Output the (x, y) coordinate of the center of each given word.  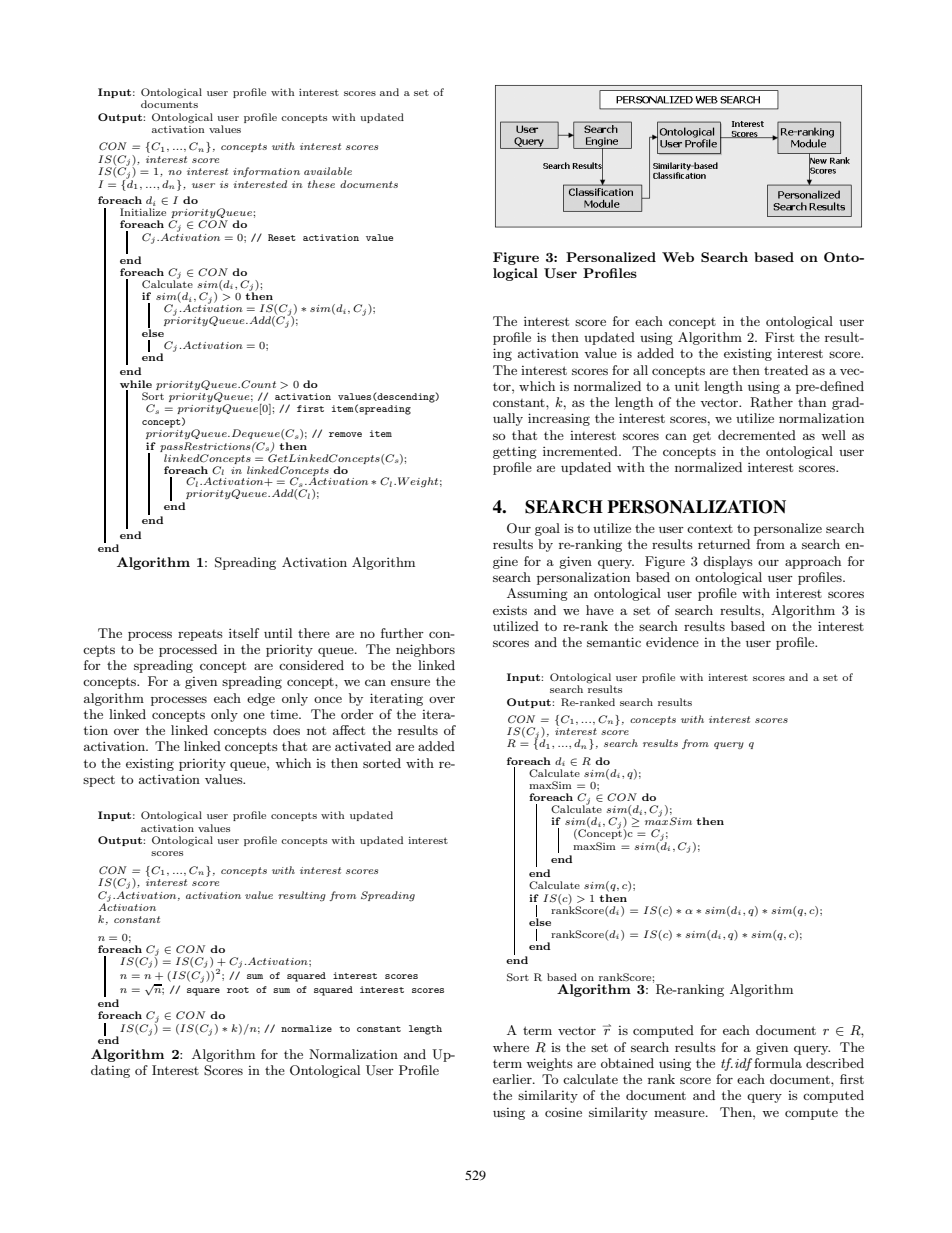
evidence (672, 642)
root (238, 990)
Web (678, 257)
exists (510, 610)
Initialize (143, 212)
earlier (513, 1079)
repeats (200, 635)
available (328, 171)
